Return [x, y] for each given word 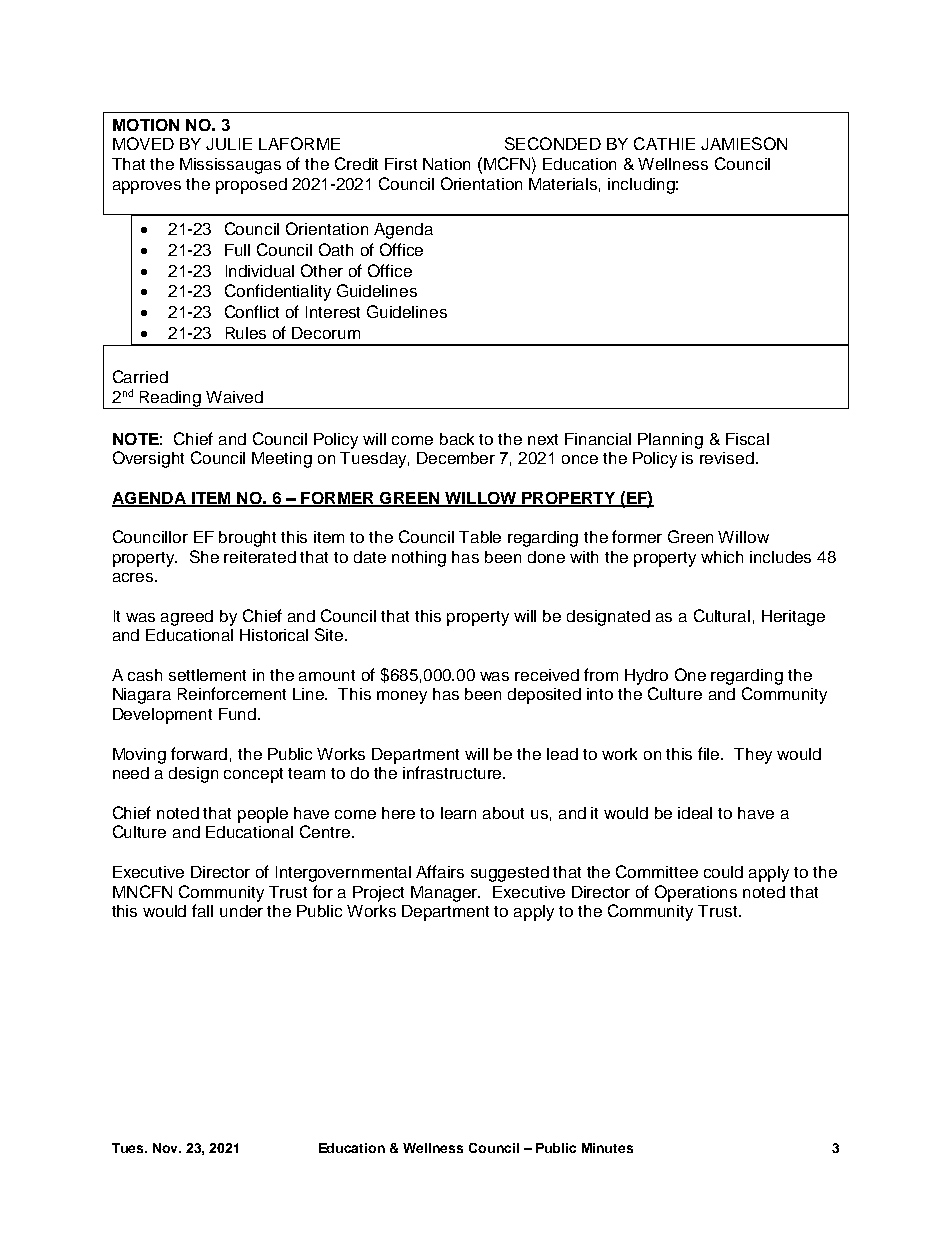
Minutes [607, 1148]
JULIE [229, 144]
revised [727, 458]
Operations [696, 893]
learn [458, 813]
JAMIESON [744, 143]
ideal [695, 813]
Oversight [148, 459]
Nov [167, 1148]
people [263, 815]
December [456, 458]
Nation [446, 164]
